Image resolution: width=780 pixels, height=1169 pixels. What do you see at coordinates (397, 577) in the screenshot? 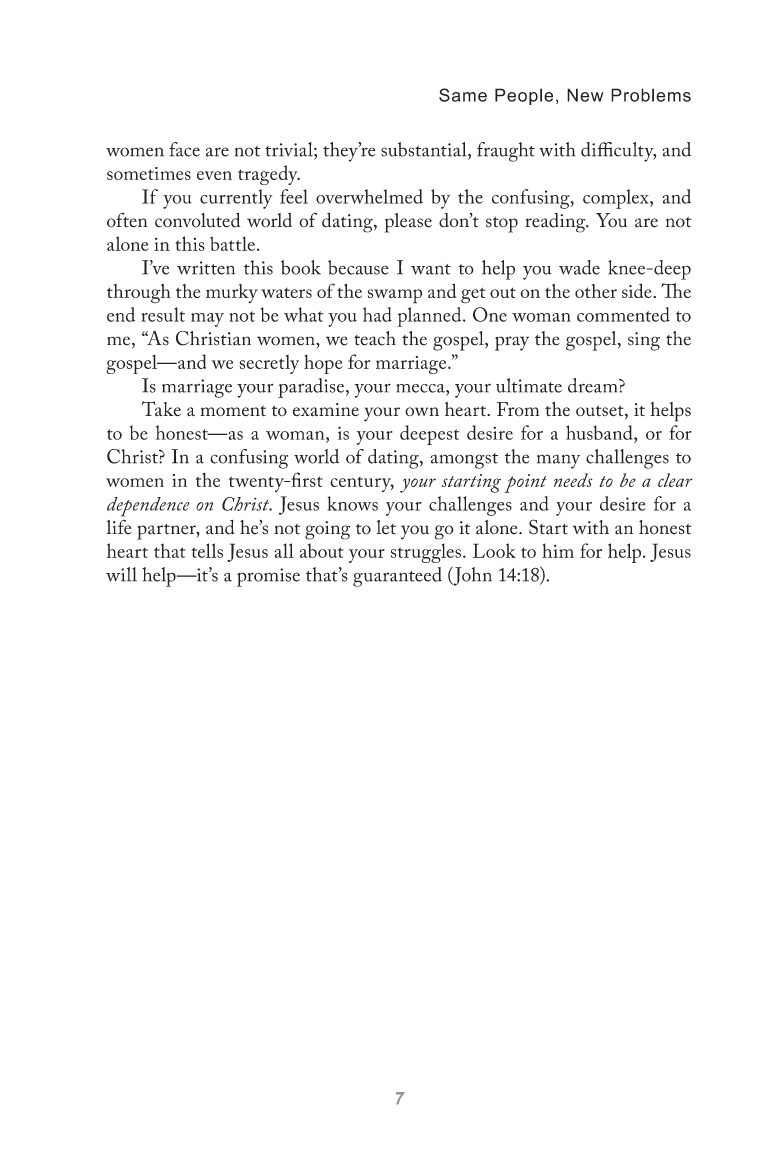
I see `guaranteed` at bounding box center [397, 577].
